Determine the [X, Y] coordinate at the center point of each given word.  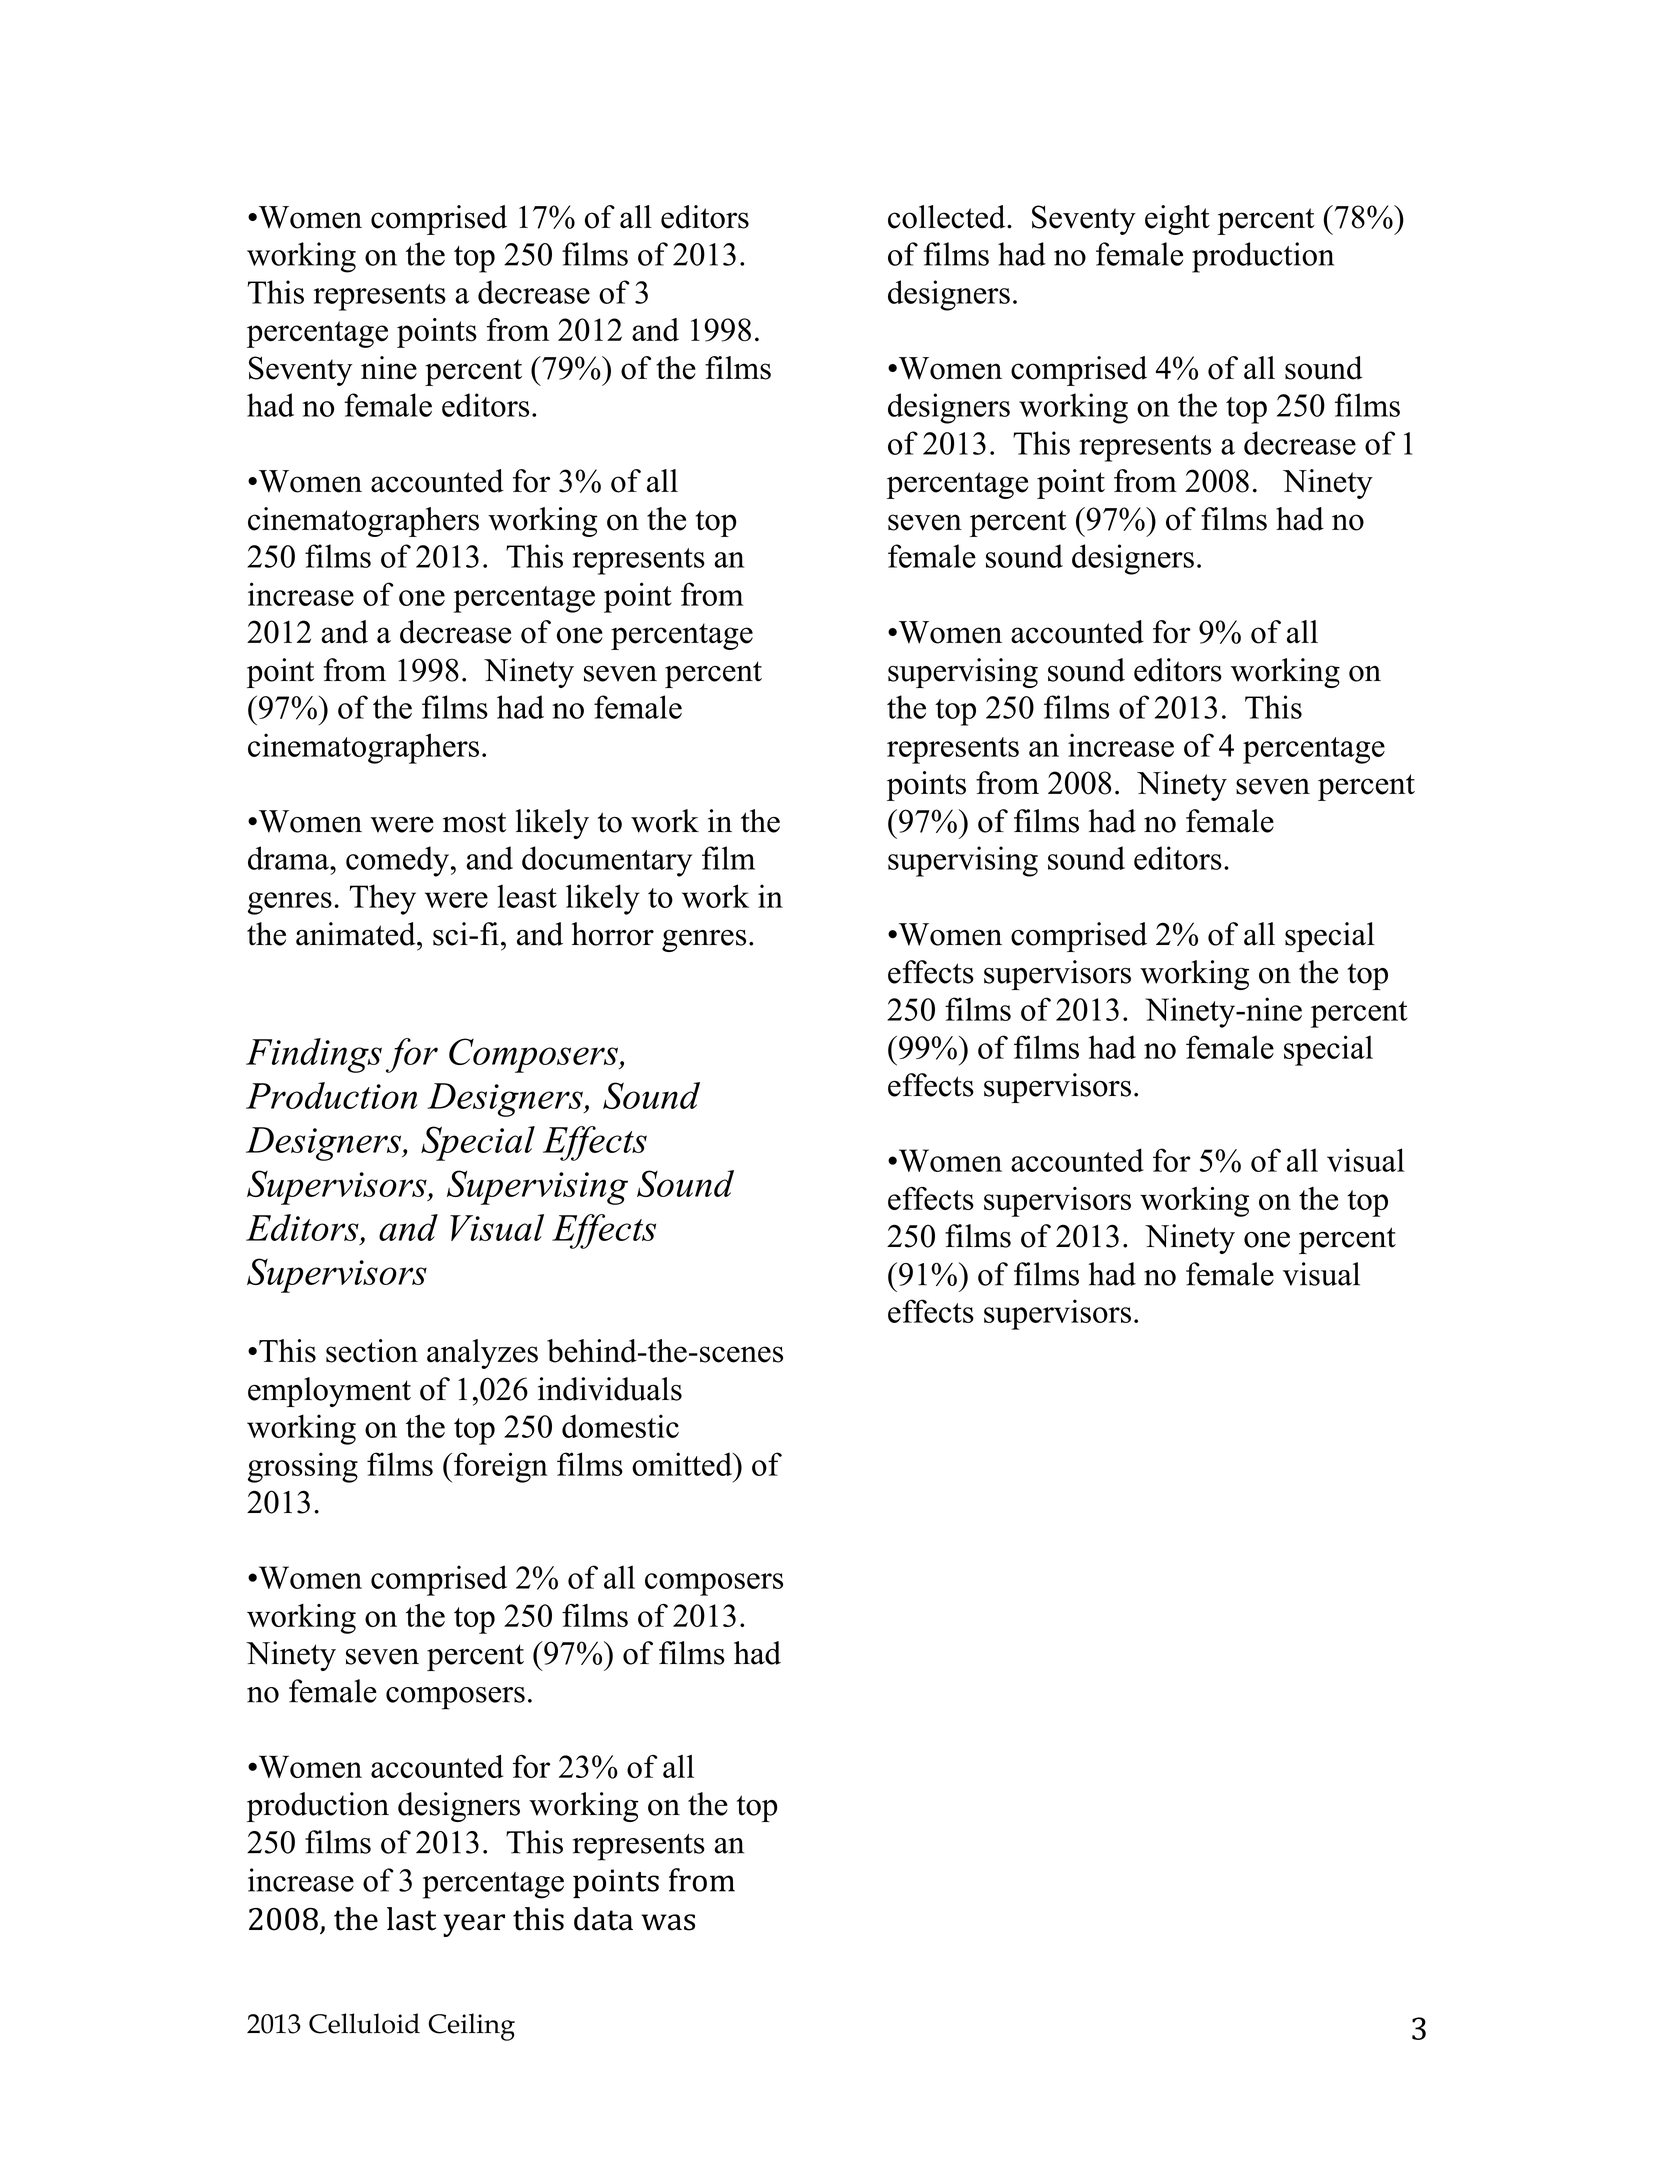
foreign [501, 1467]
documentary [607, 861]
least [527, 896]
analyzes [482, 1354]
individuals [610, 1389]
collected [948, 217]
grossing [303, 1467]
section [372, 1351]
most [474, 822]
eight [1177, 220]
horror [613, 934]
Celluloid [364, 2023]
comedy [397, 861]
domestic [620, 1426]
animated [357, 934]
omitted [683, 1464]
